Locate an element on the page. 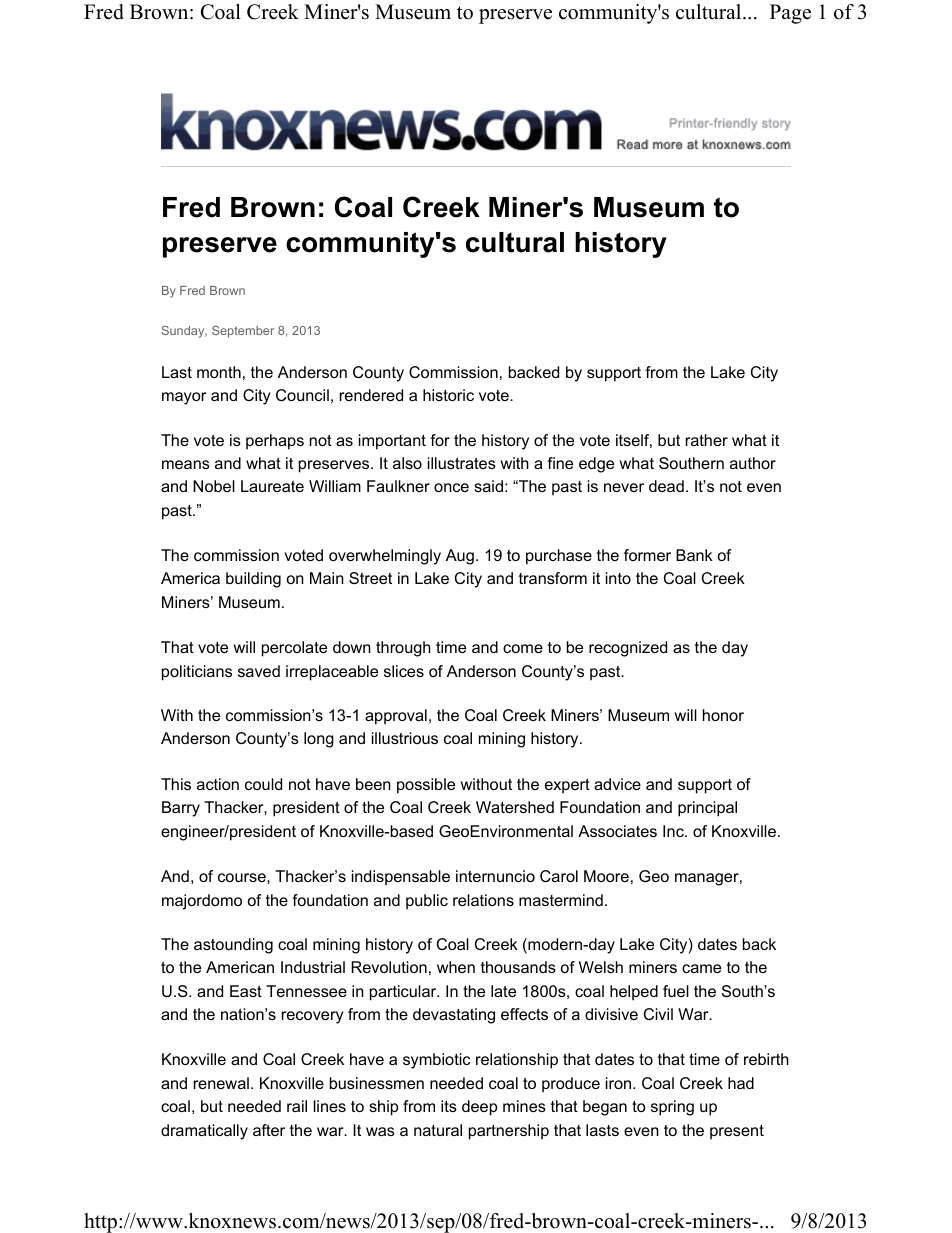 The image size is (952, 1233). September is located at coordinates (243, 332).
